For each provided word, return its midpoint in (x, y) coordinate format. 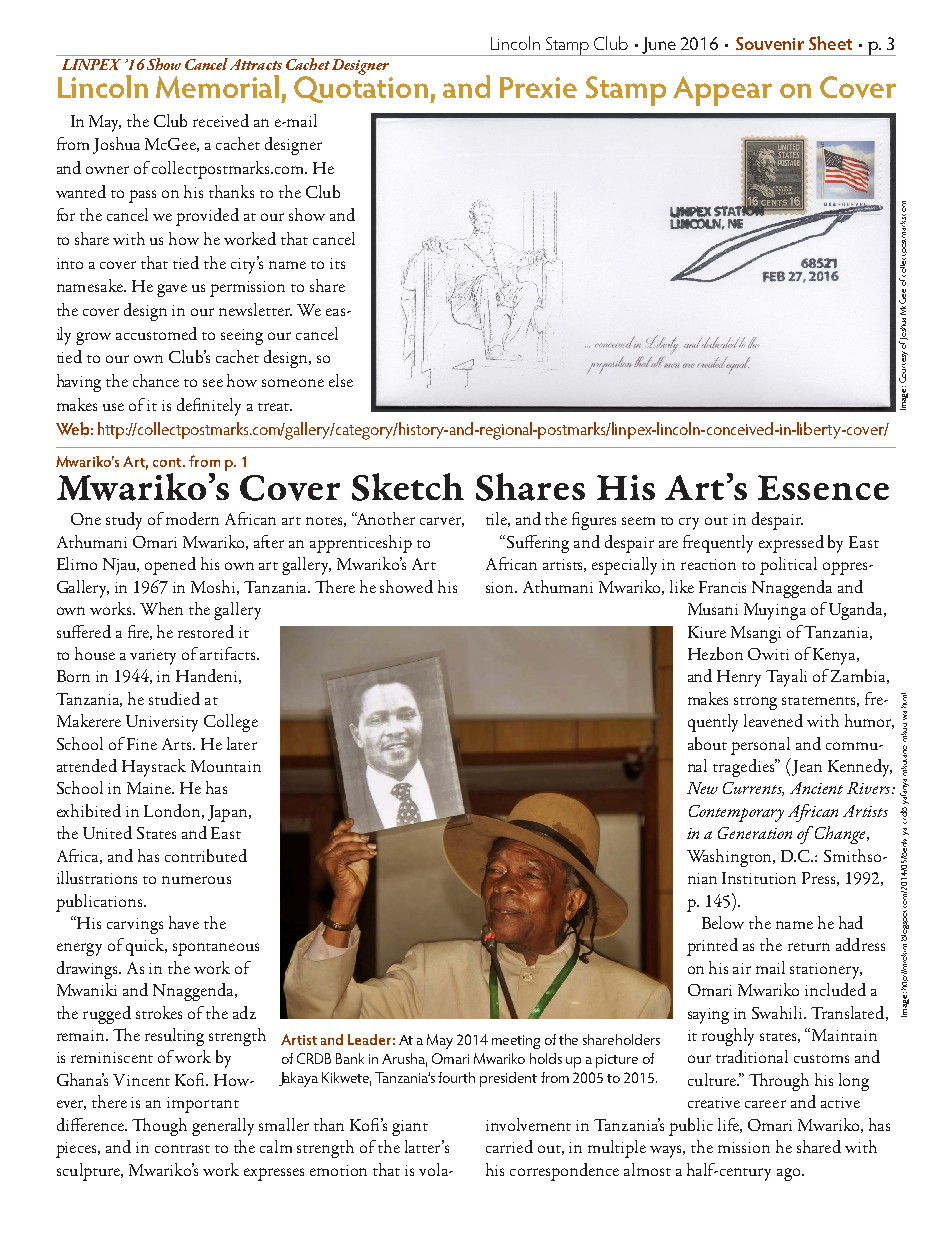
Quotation (361, 88)
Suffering (536, 544)
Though (159, 1127)
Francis (722, 587)
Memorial (217, 86)
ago (790, 1174)
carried (509, 1146)
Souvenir (770, 43)
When (161, 608)
